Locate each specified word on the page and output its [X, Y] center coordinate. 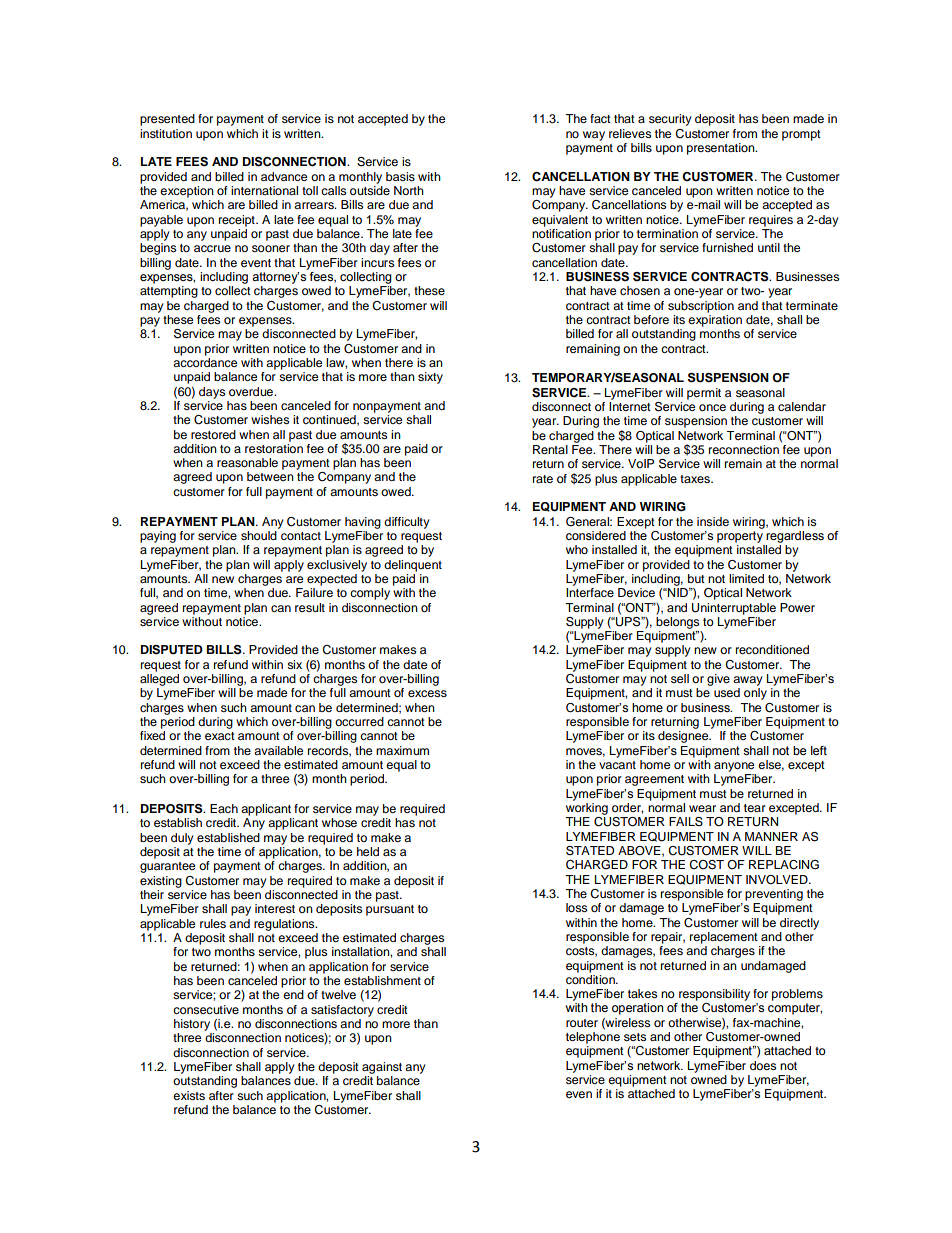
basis [400, 176]
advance [284, 176]
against [382, 1068]
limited [746, 578]
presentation [722, 149]
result [310, 607]
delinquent [413, 566]
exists [189, 1095]
